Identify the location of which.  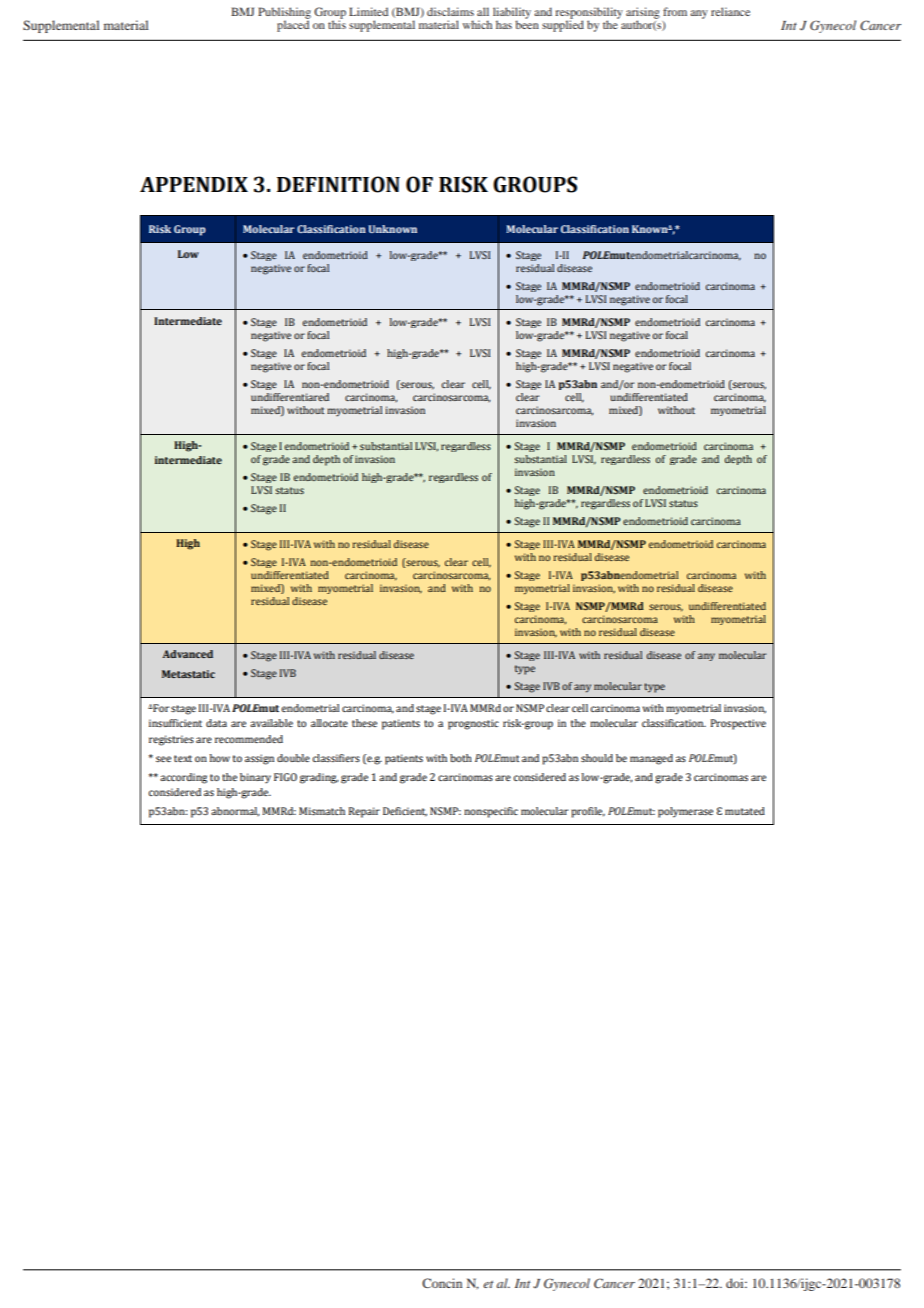
(477, 24).
